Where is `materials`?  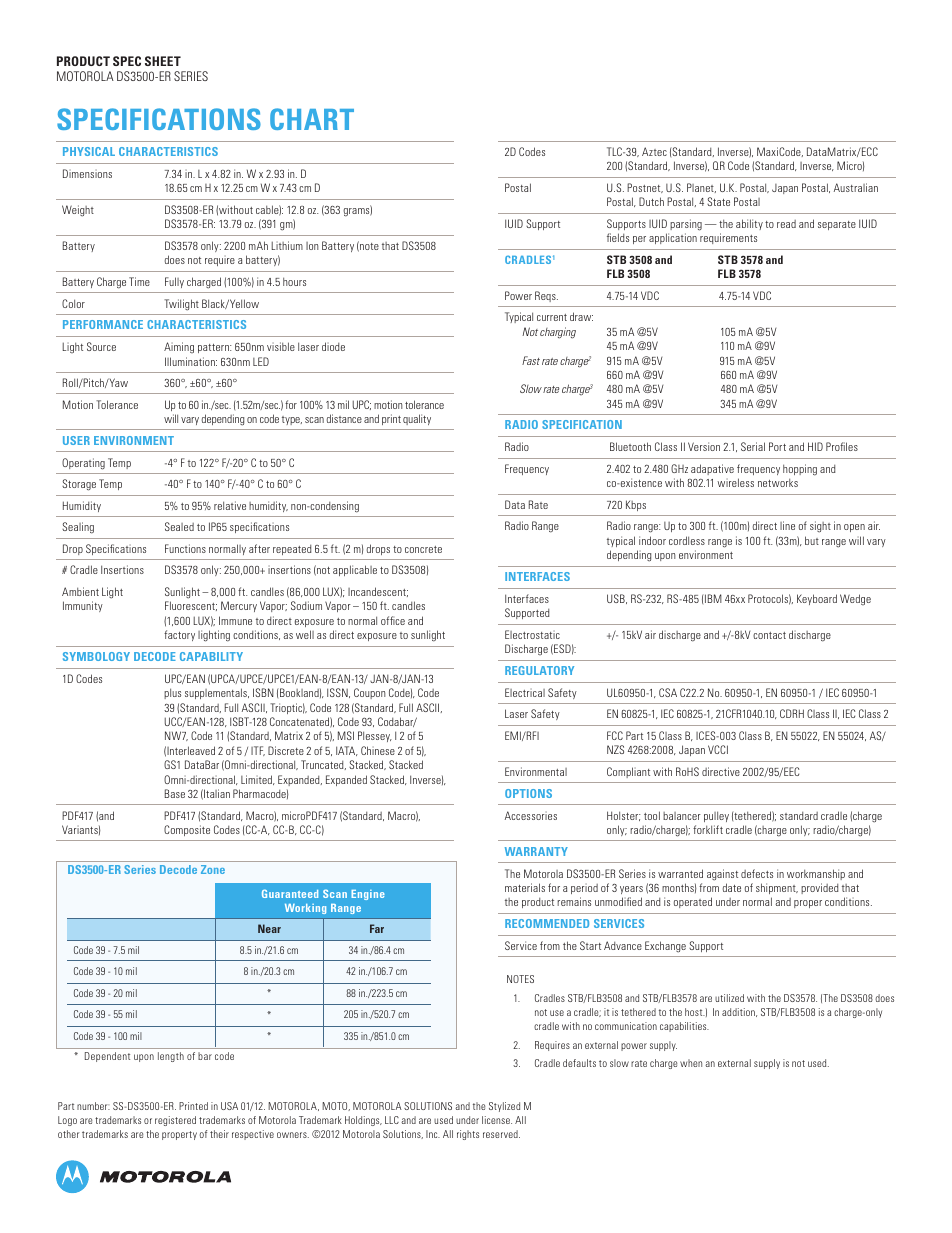
materials is located at coordinates (525, 887).
